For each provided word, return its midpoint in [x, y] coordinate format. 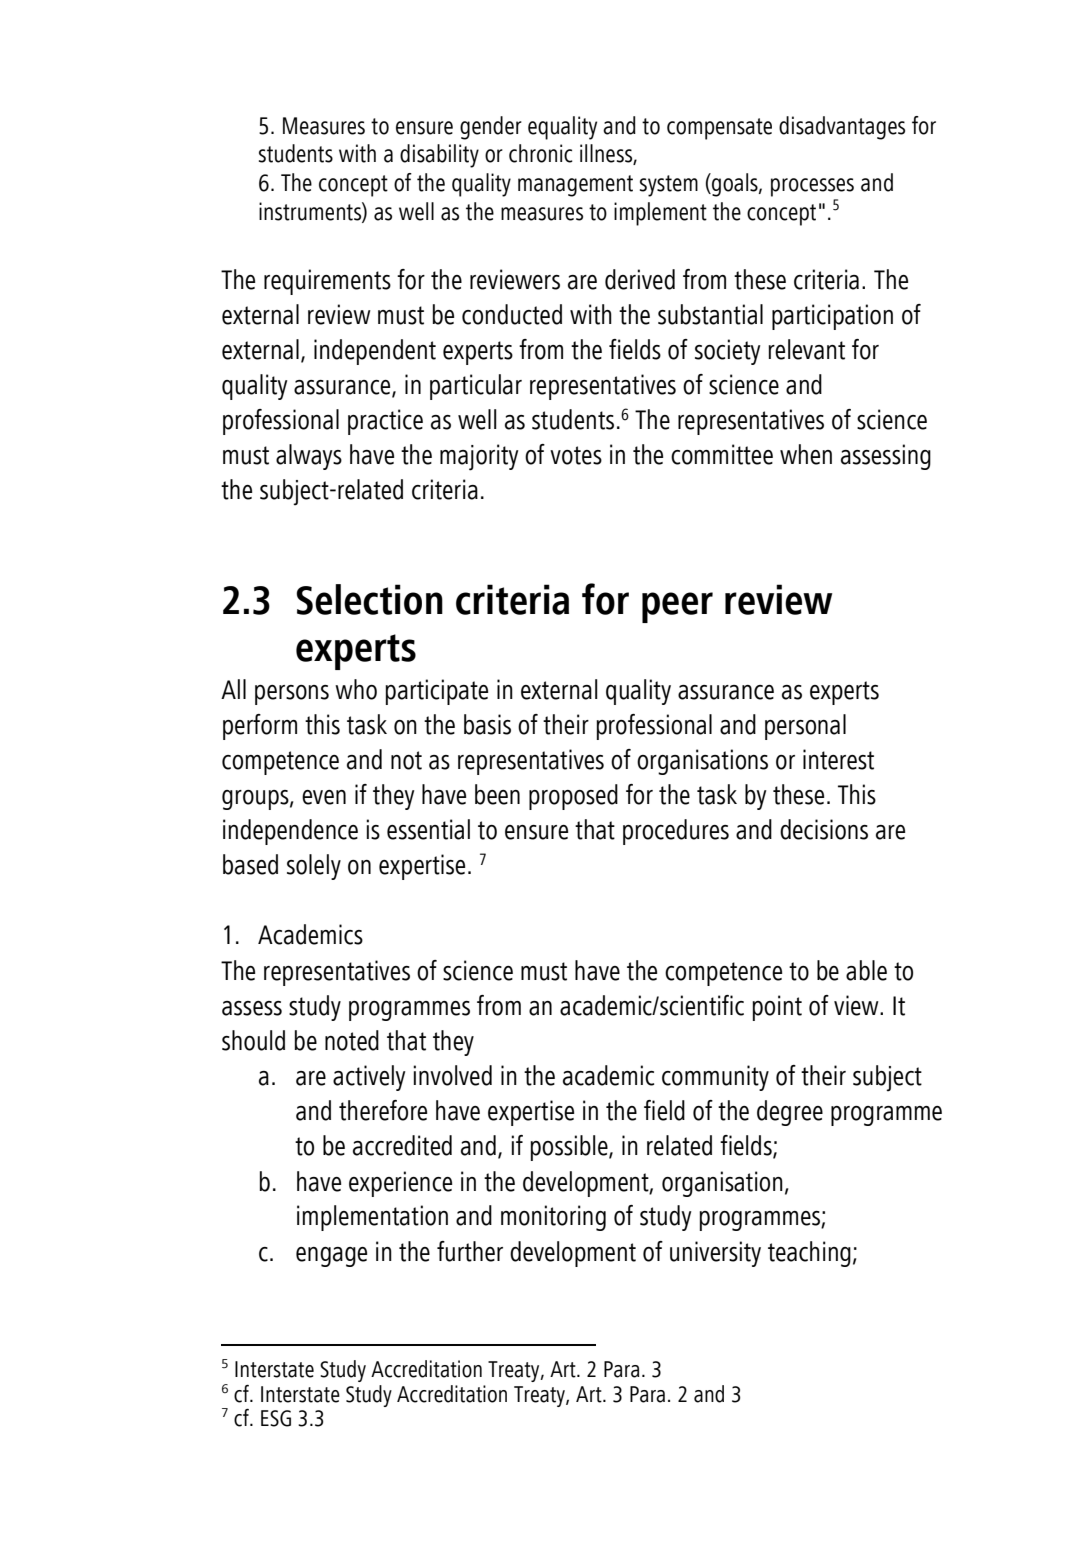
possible [570, 1148]
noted [352, 1040]
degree [790, 1113]
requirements [327, 282]
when [806, 454]
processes [812, 187]
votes [576, 455]
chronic [541, 153]
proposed [573, 797]
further [470, 1251]
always [309, 457]
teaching [809, 1254]
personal [805, 727]
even [324, 797]
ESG [276, 1418]
